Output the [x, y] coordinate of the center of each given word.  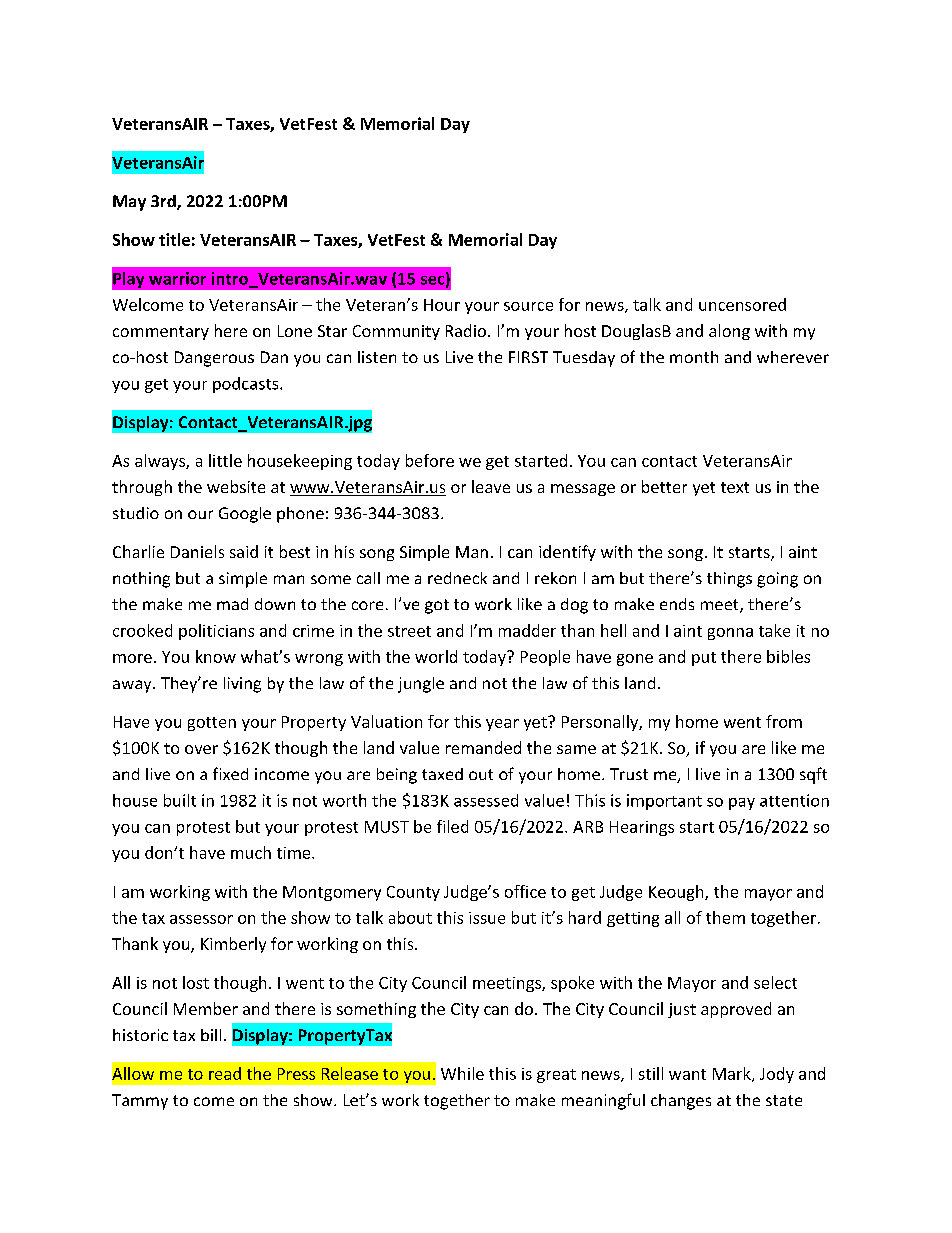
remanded [483, 747]
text [735, 487]
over [201, 749]
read [225, 1073]
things [729, 580]
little [225, 460]
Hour [442, 305]
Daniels [197, 551]
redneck [457, 578]
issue [487, 918]
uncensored [742, 304]
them [725, 917]
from [784, 721]
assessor [201, 919]
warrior [177, 278]
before [430, 460]
